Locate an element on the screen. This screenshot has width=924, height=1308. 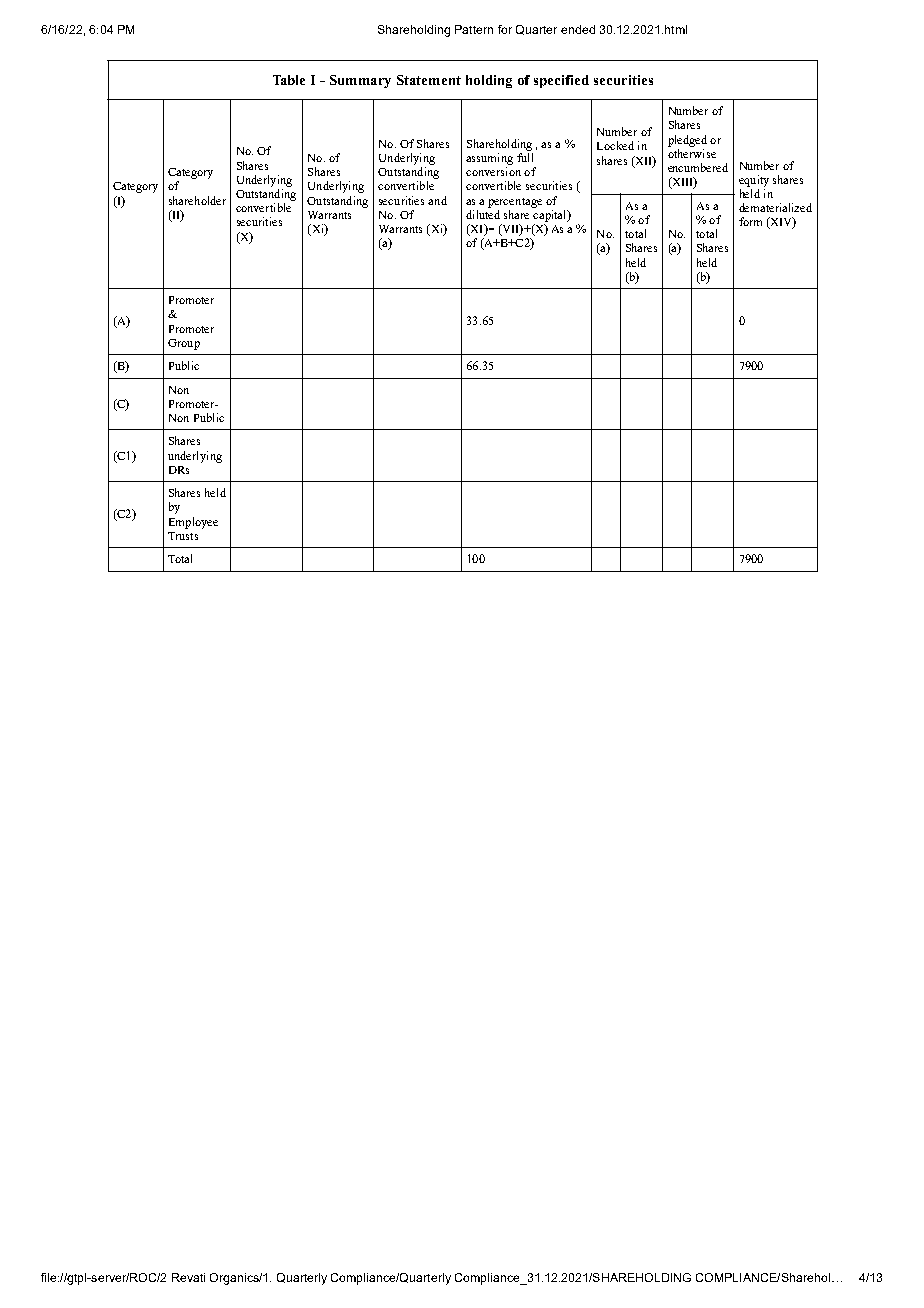
form is located at coordinates (750, 221).
